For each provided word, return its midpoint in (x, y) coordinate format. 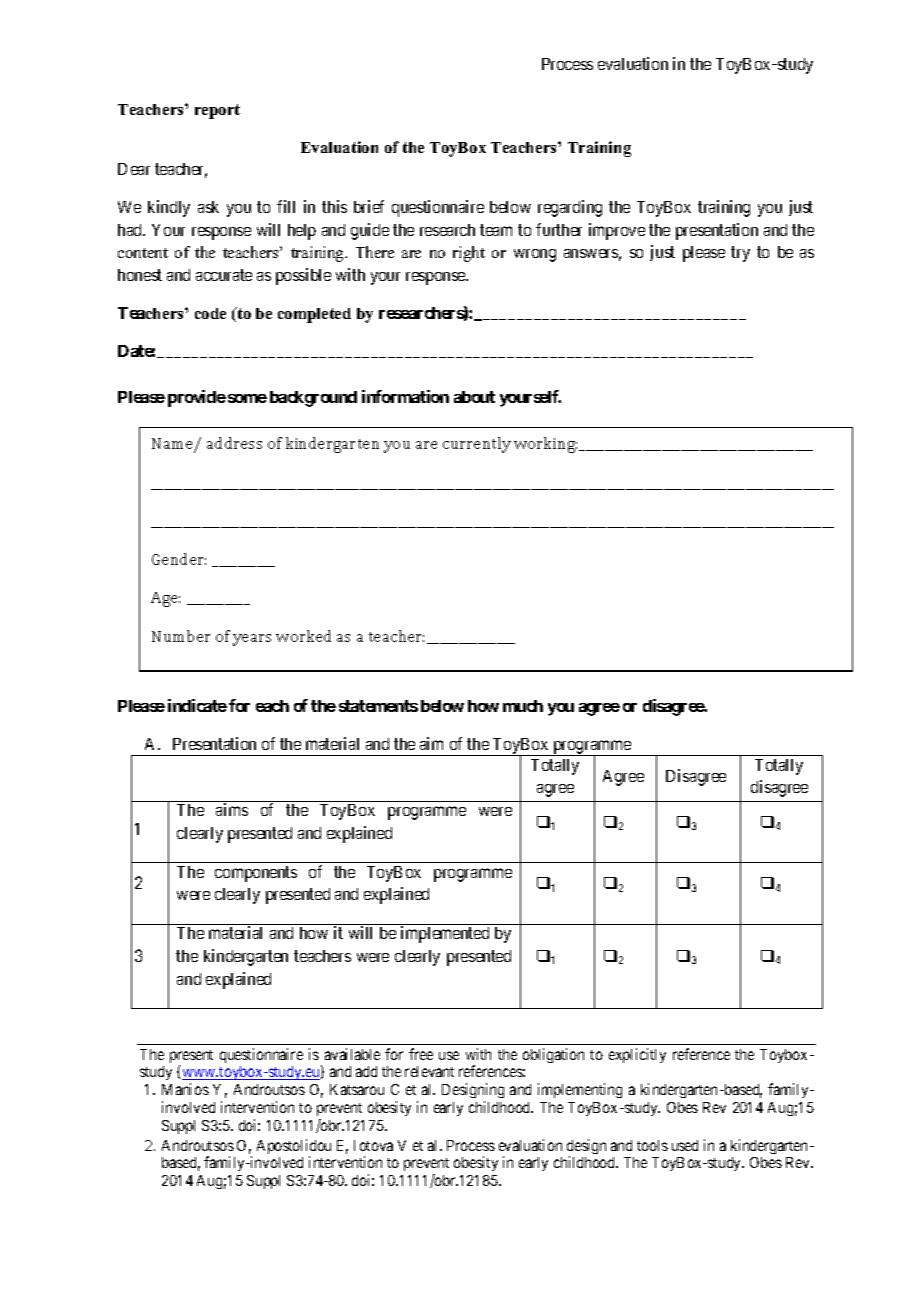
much (523, 706)
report (217, 111)
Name (174, 445)
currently (477, 445)
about (474, 397)
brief (369, 206)
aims (232, 809)
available (352, 1054)
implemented (445, 934)
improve (617, 231)
